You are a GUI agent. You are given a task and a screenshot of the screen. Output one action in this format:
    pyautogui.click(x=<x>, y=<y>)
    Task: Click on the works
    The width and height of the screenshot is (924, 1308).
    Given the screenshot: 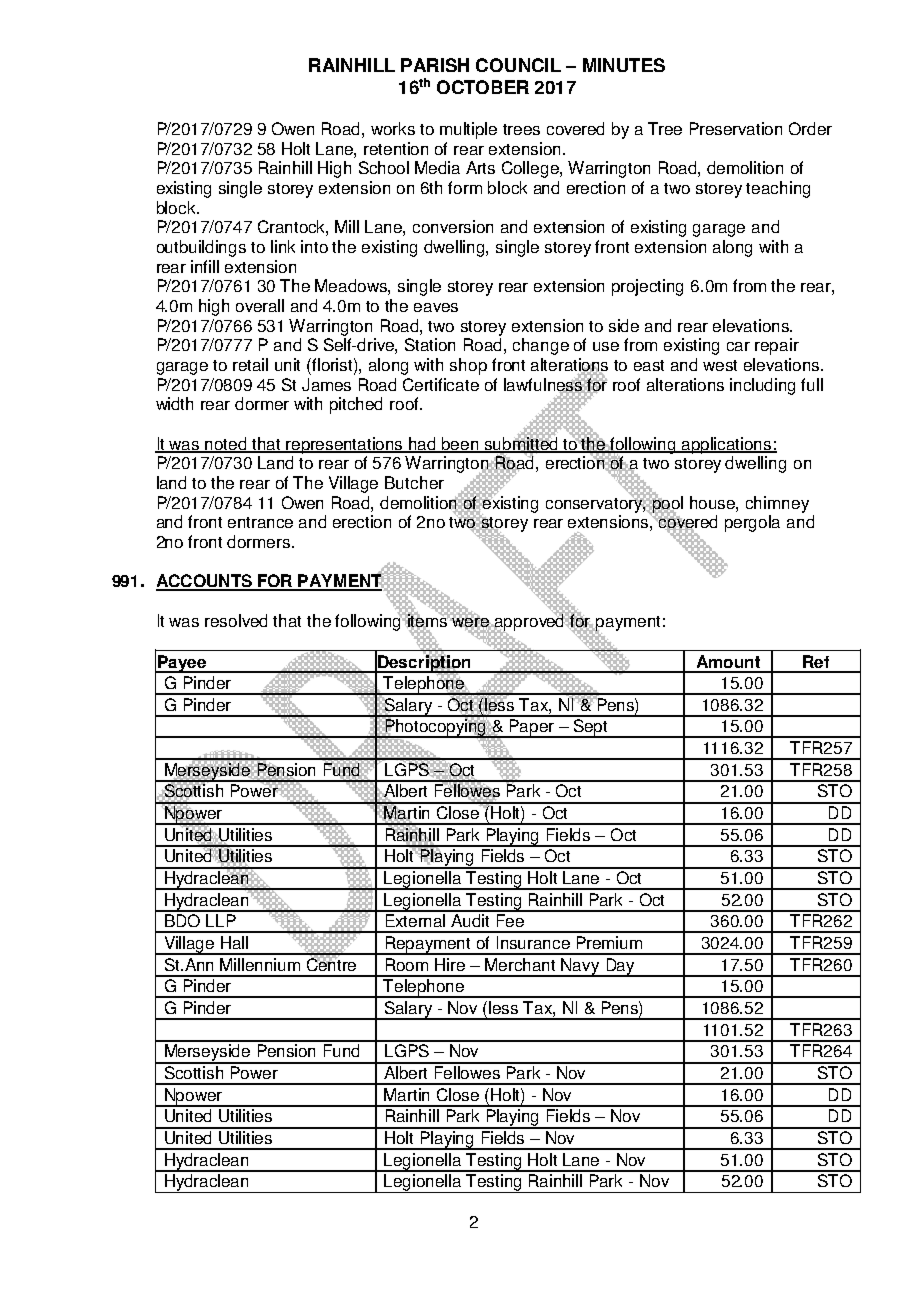 What is the action you would take?
    pyautogui.click(x=393, y=128)
